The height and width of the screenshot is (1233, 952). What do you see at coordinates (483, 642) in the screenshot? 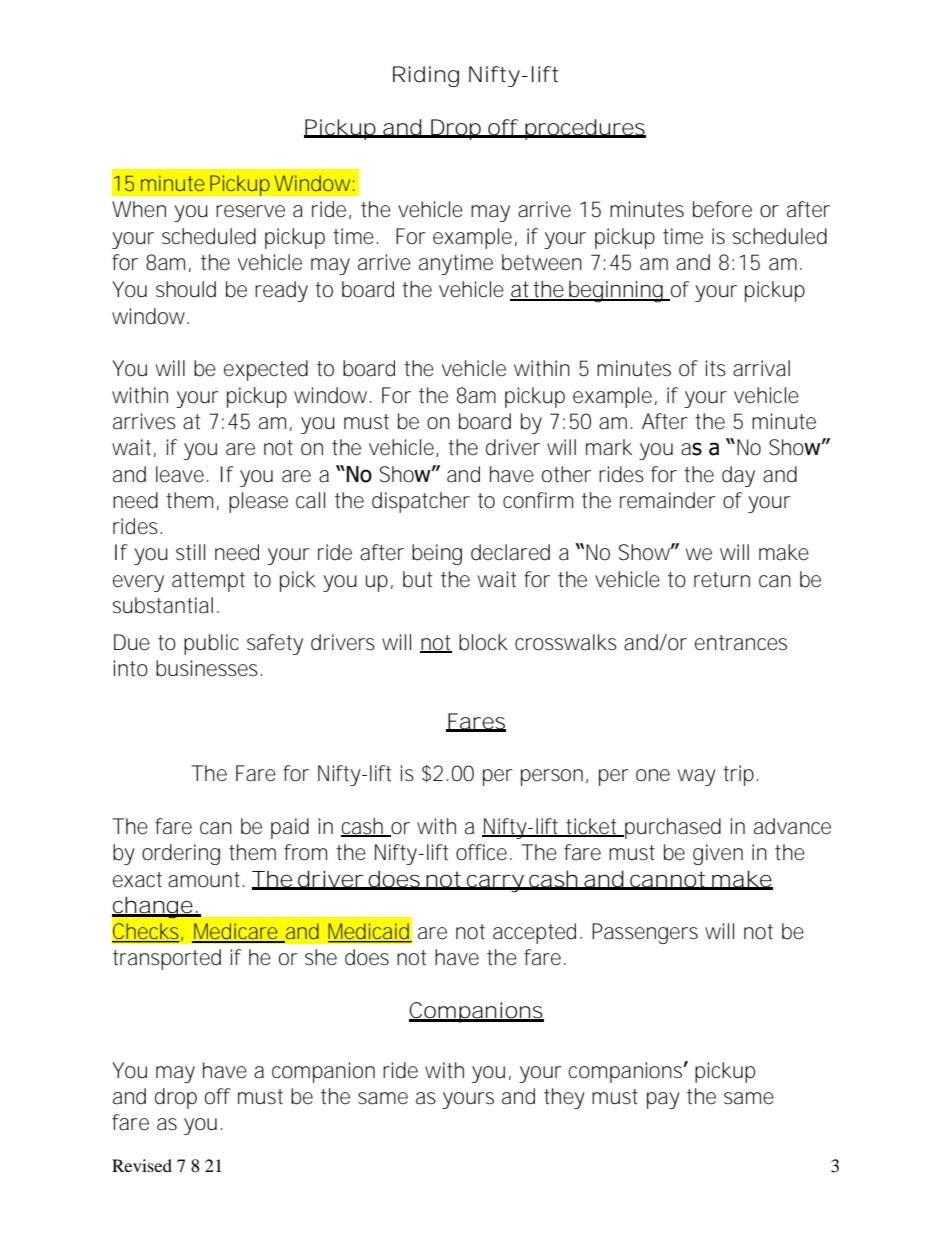
I see `block` at bounding box center [483, 642].
